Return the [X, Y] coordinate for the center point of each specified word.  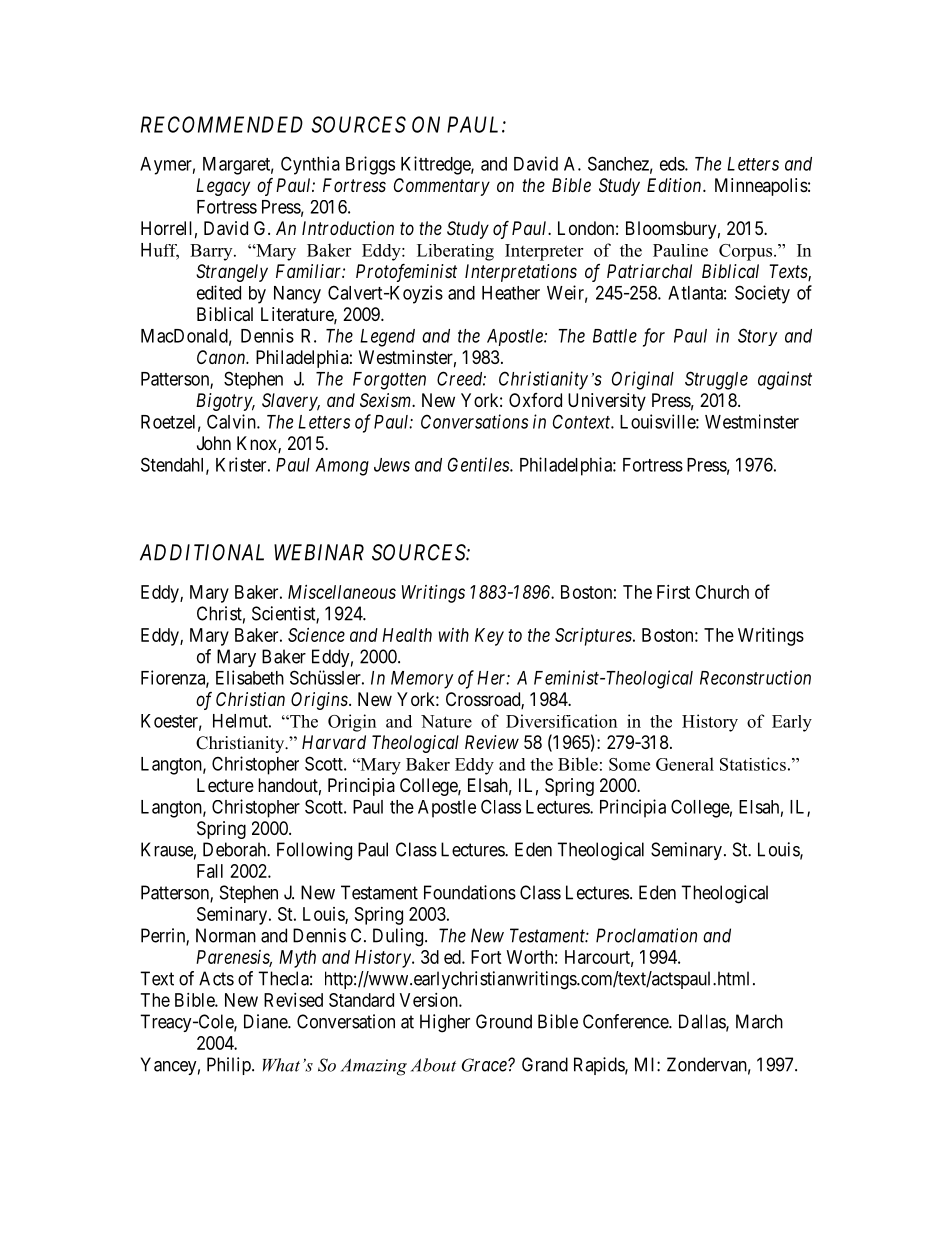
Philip [230, 1066]
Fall [210, 871]
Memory [422, 680]
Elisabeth [250, 677]
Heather [511, 293]
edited [219, 292]
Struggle [716, 380]
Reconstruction [755, 677]
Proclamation [646, 935]
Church [722, 592]
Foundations [470, 892]
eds [673, 164]
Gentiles [479, 464]
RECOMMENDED [222, 124]
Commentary [442, 187]
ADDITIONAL [202, 552]
